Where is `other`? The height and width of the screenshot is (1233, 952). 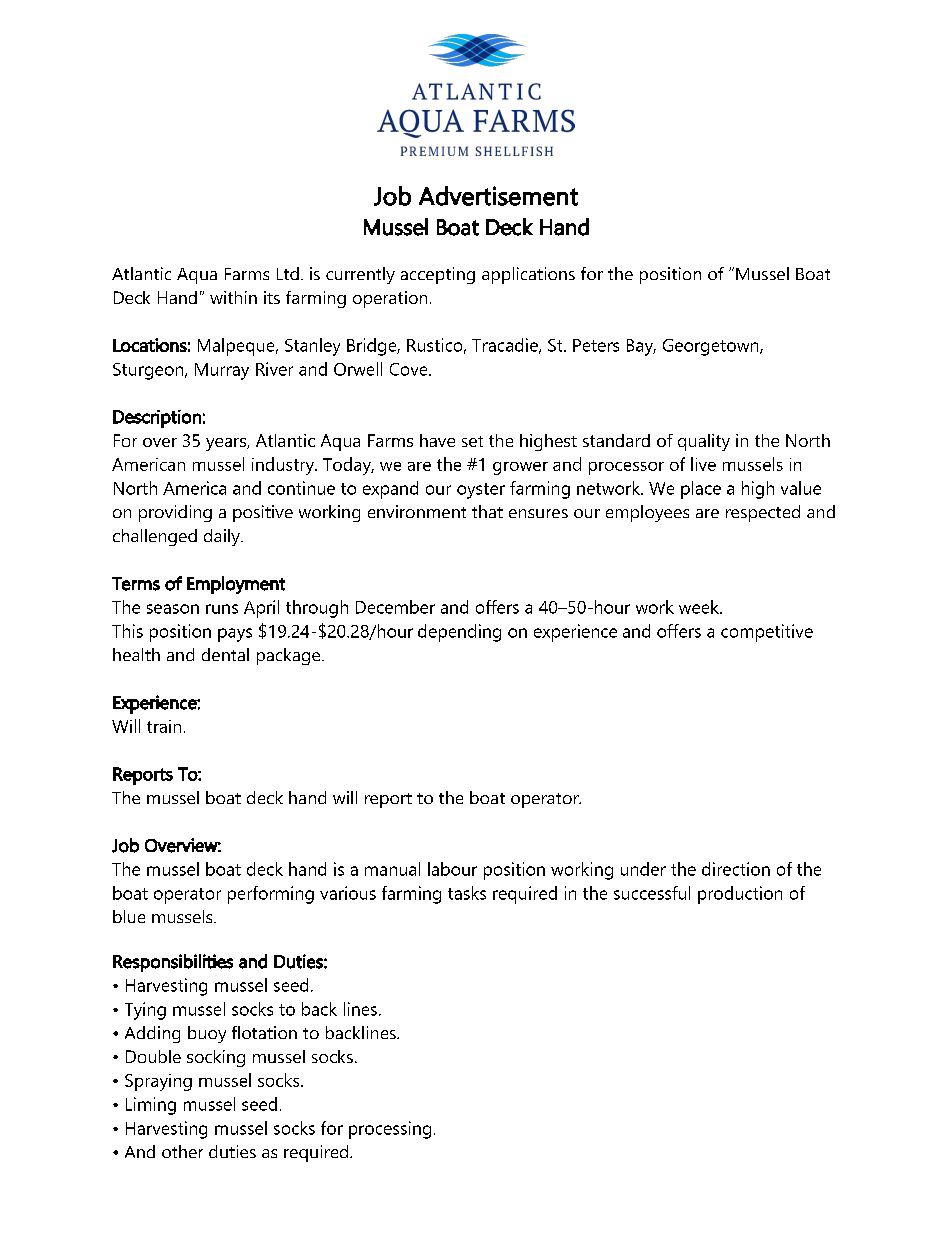
other is located at coordinates (182, 1151).
